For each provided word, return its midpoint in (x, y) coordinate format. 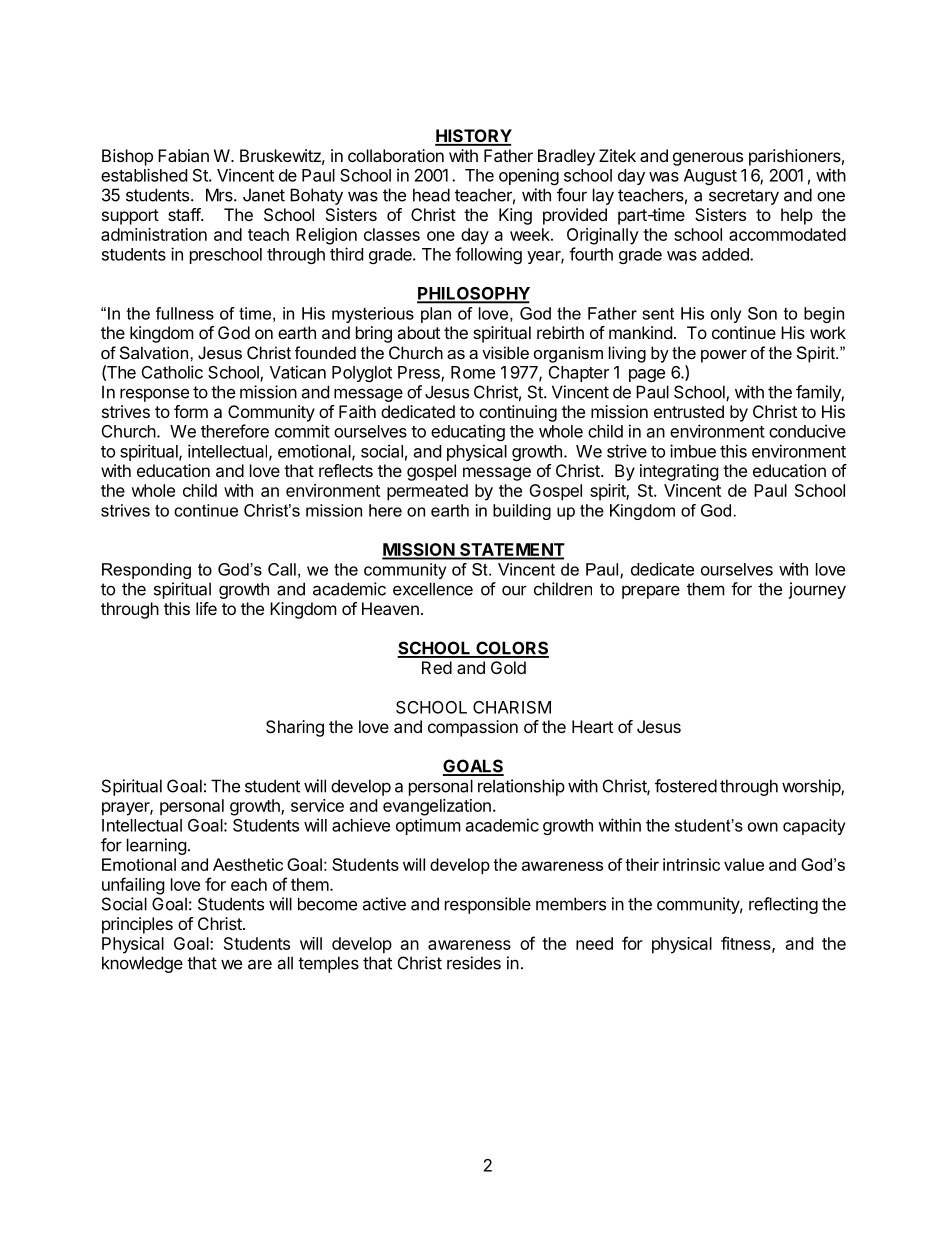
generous (708, 159)
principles (137, 925)
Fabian (183, 155)
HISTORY (473, 137)
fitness (747, 944)
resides (474, 963)
